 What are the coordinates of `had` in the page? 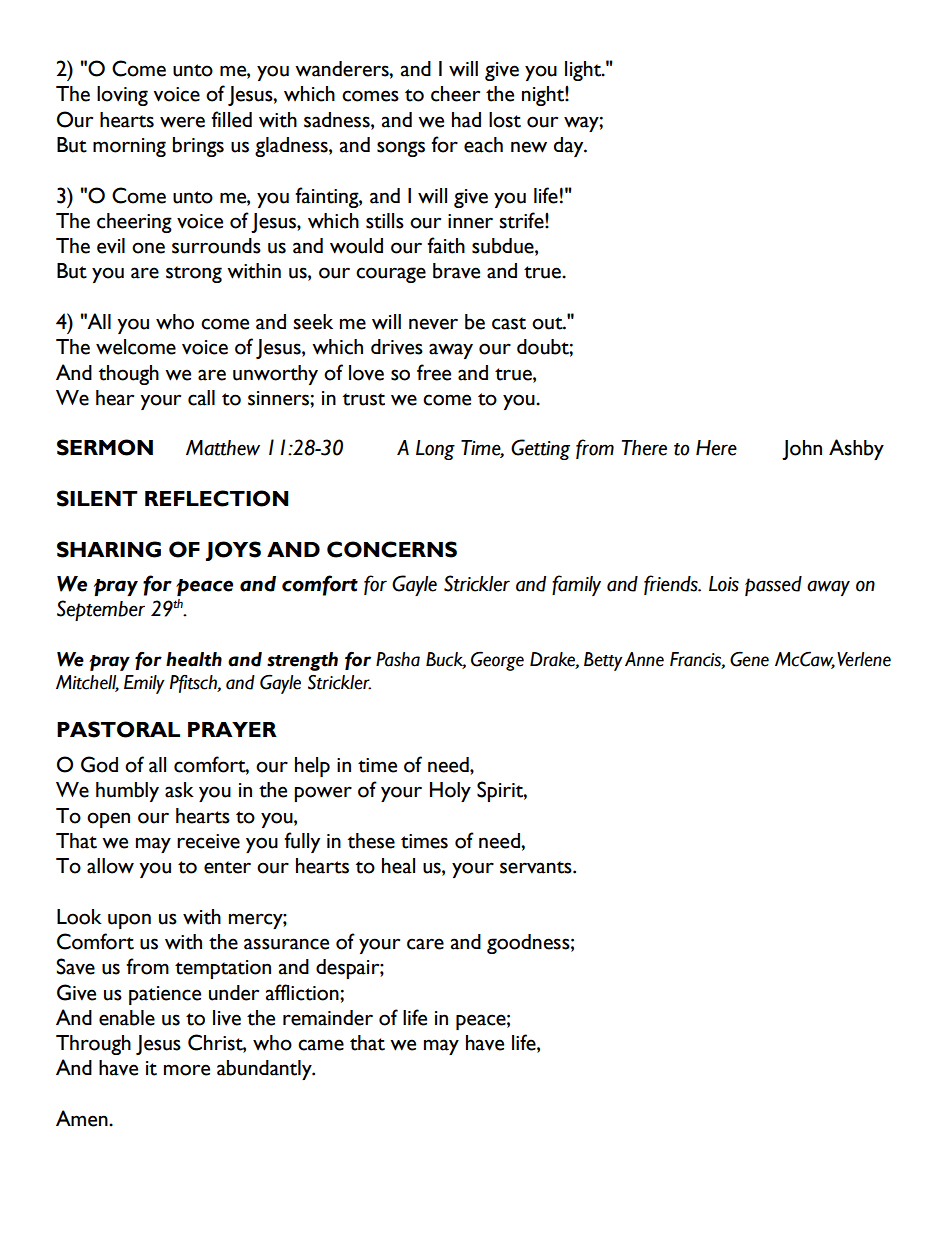 It's located at (466, 120).
